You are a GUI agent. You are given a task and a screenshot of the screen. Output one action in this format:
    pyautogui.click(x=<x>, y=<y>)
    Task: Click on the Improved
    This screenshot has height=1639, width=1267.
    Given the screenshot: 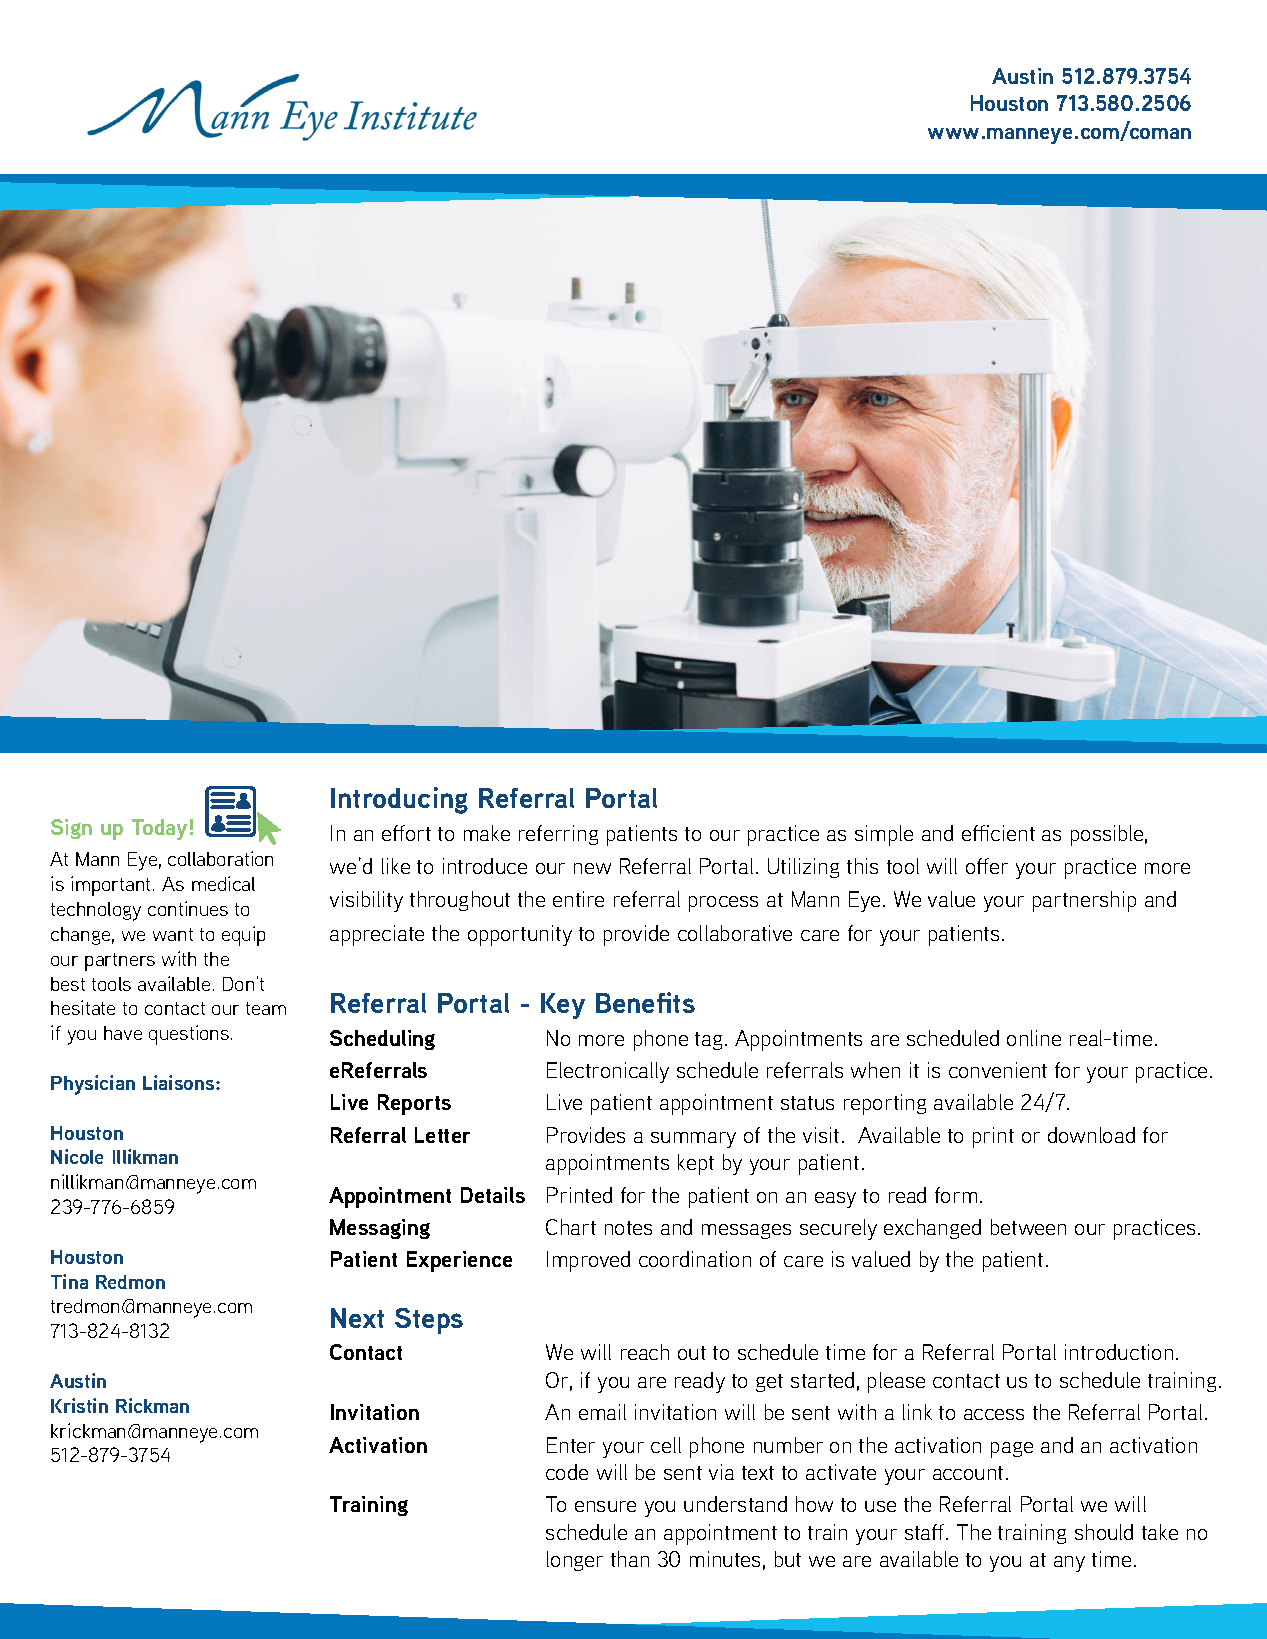 What is the action you would take?
    pyautogui.click(x=588, y=1261)
